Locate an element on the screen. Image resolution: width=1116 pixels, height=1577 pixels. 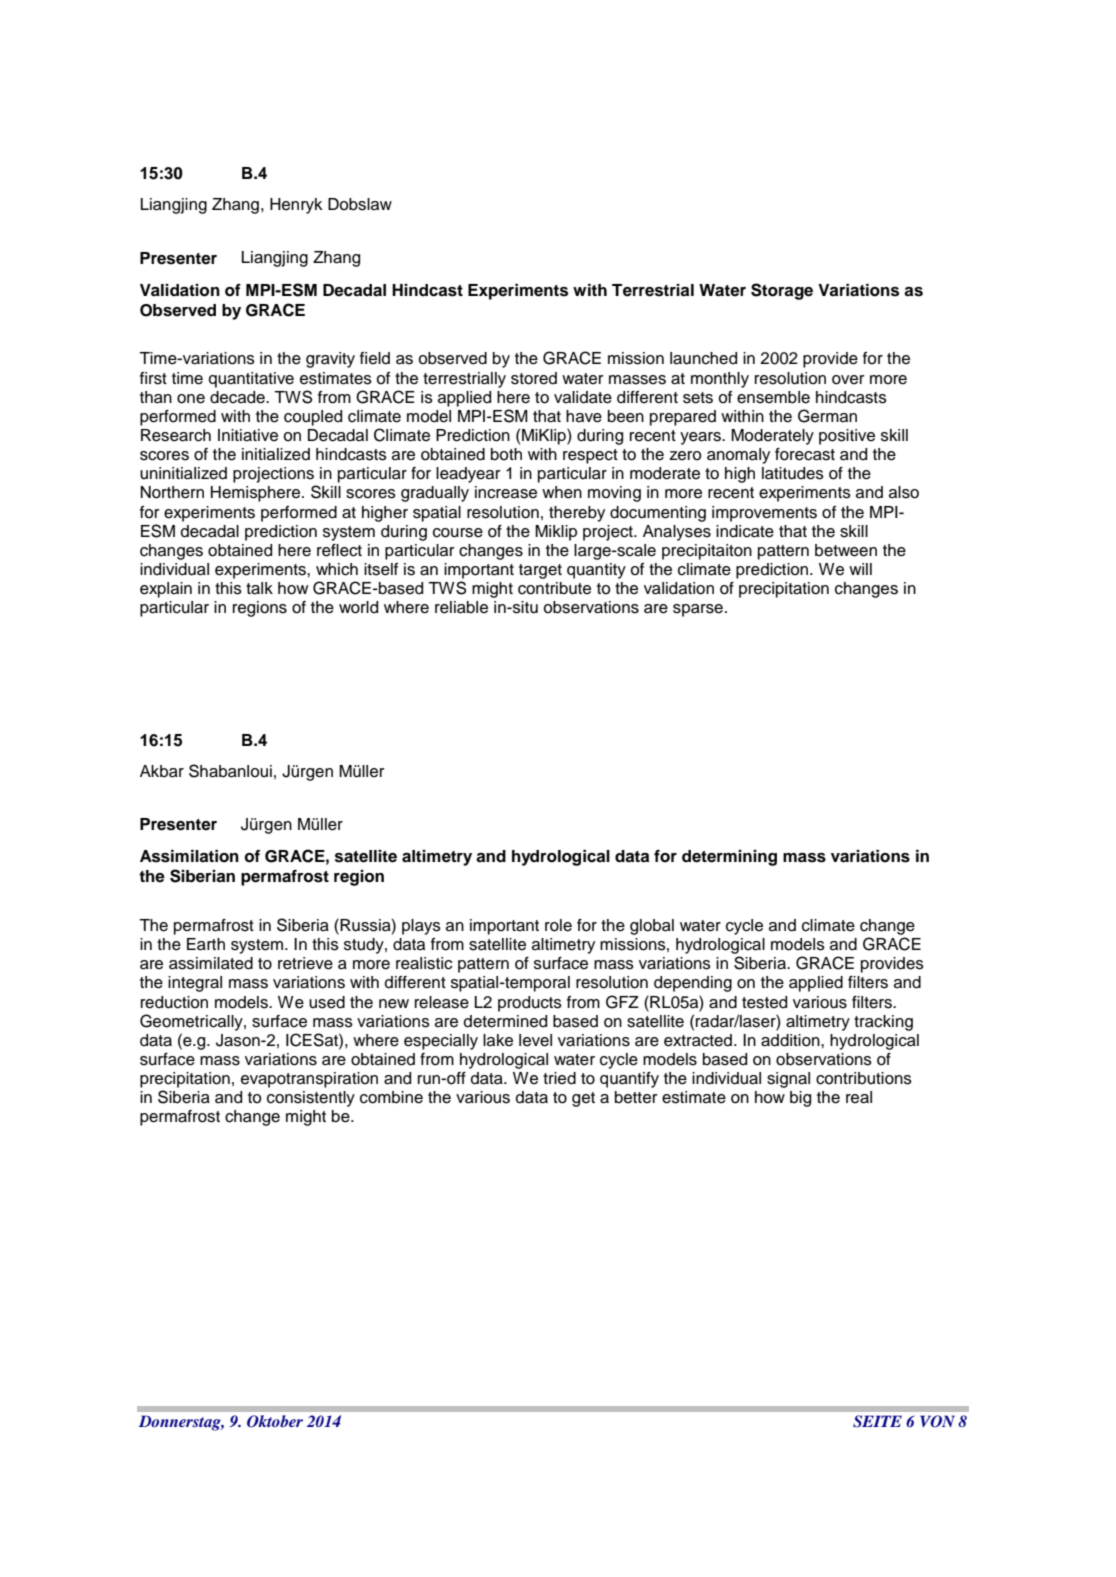
SEITE is located at coordinates (877, 1421).
